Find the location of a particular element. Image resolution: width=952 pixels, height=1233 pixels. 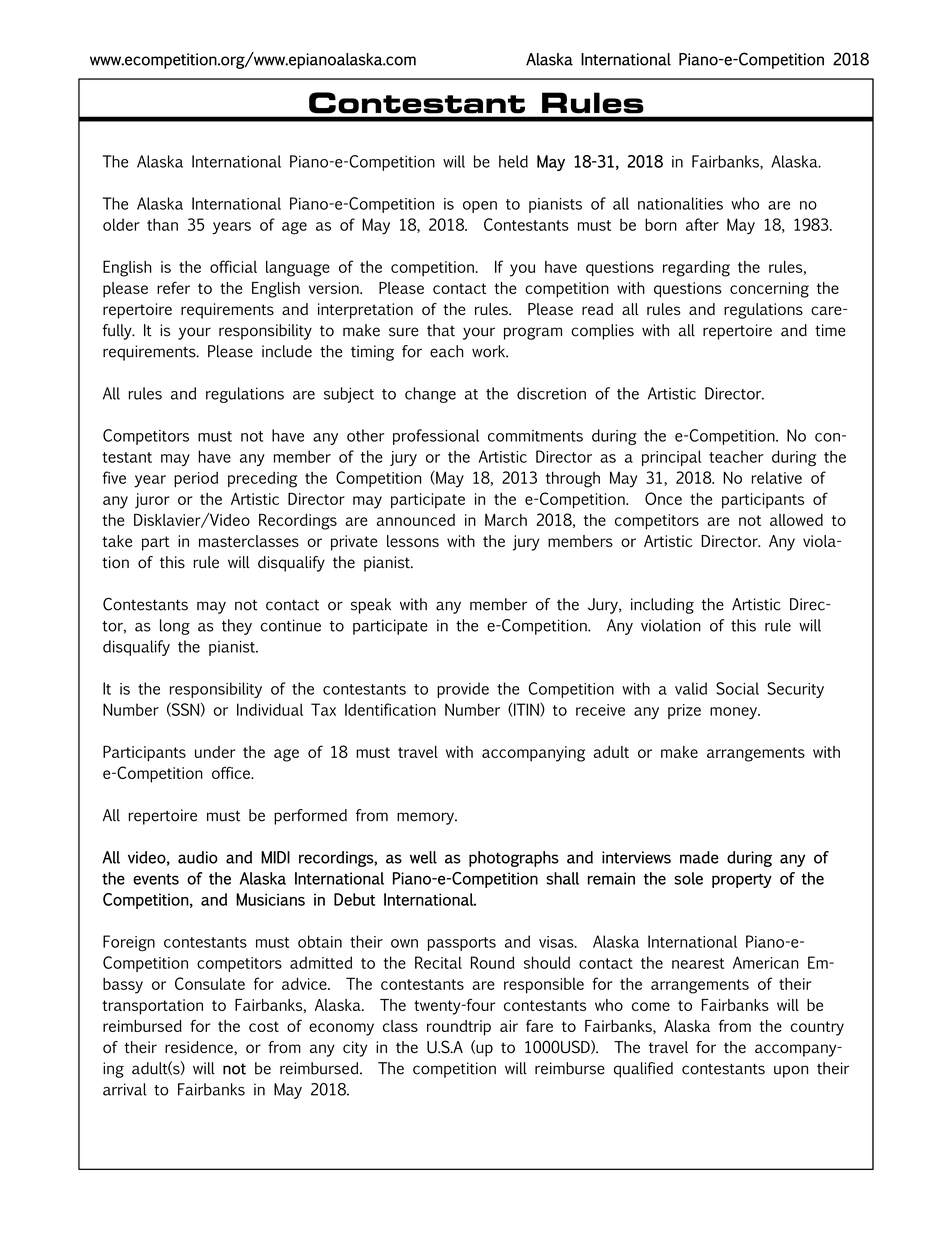

after is located at coordinates (702, 224).
